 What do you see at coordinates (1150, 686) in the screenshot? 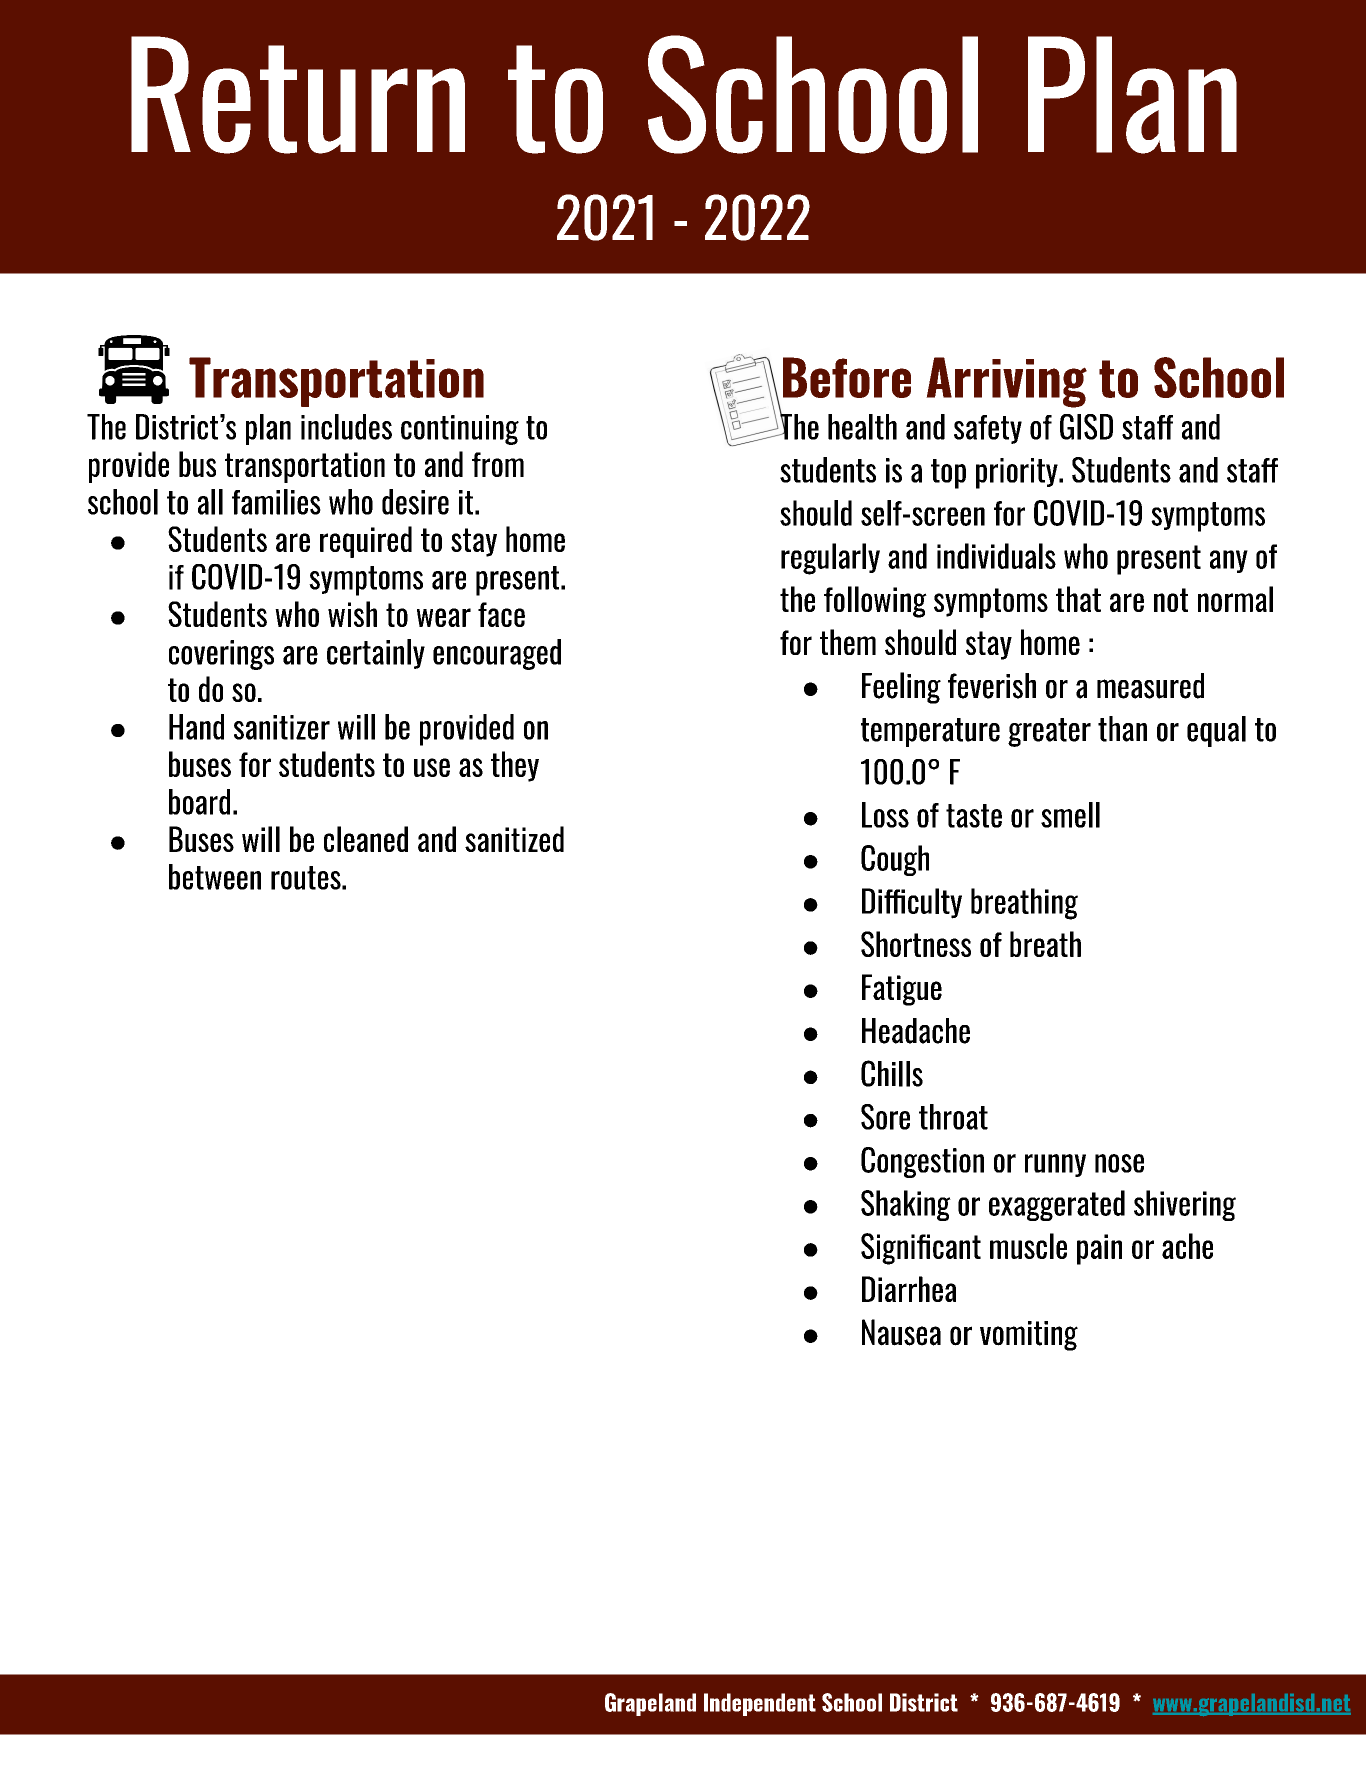
I see `measured` at bounding box center [1150, 686].
